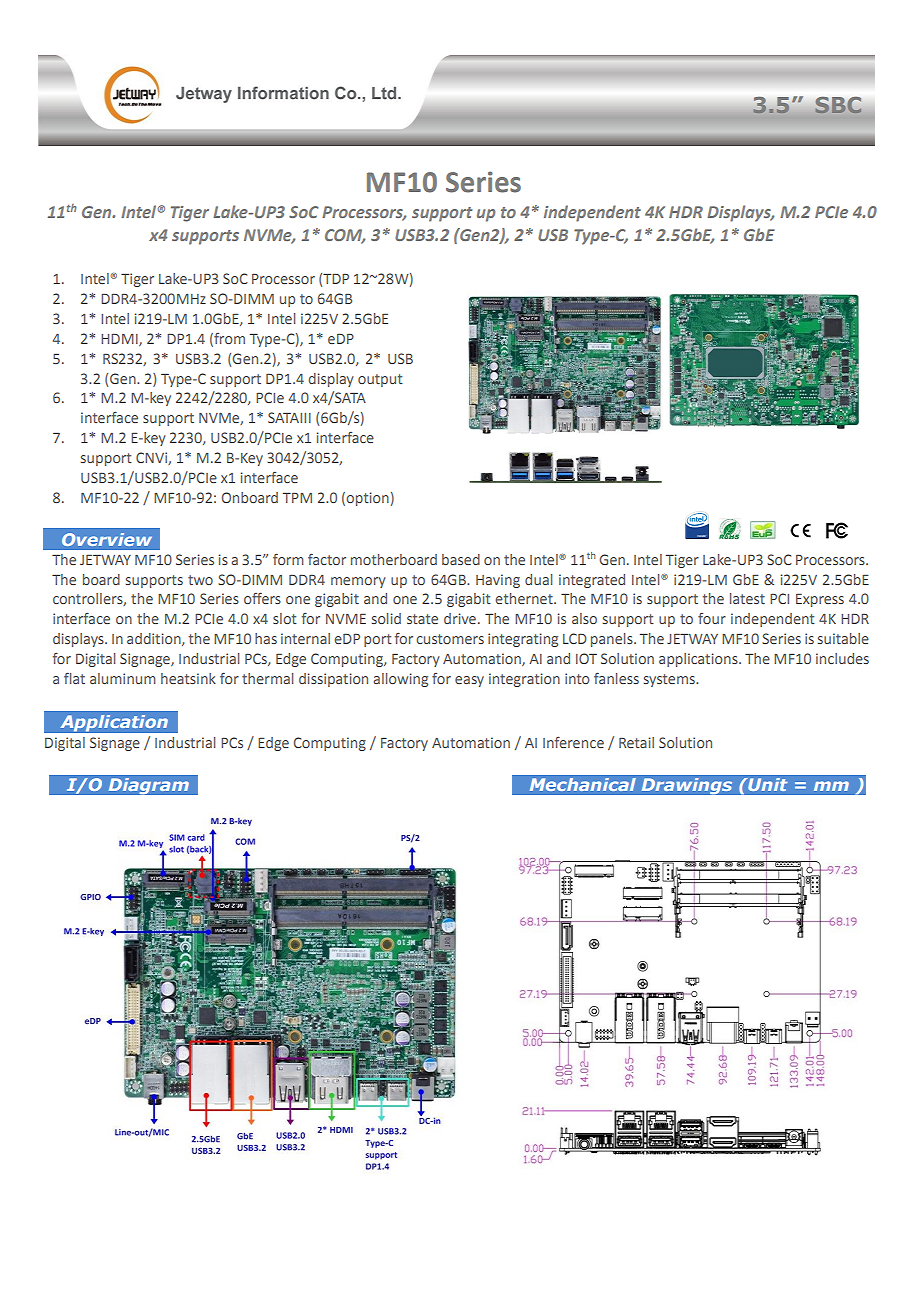  Describe the element at coordinates (592, 581) in the page. I see `integrated` at that location.
